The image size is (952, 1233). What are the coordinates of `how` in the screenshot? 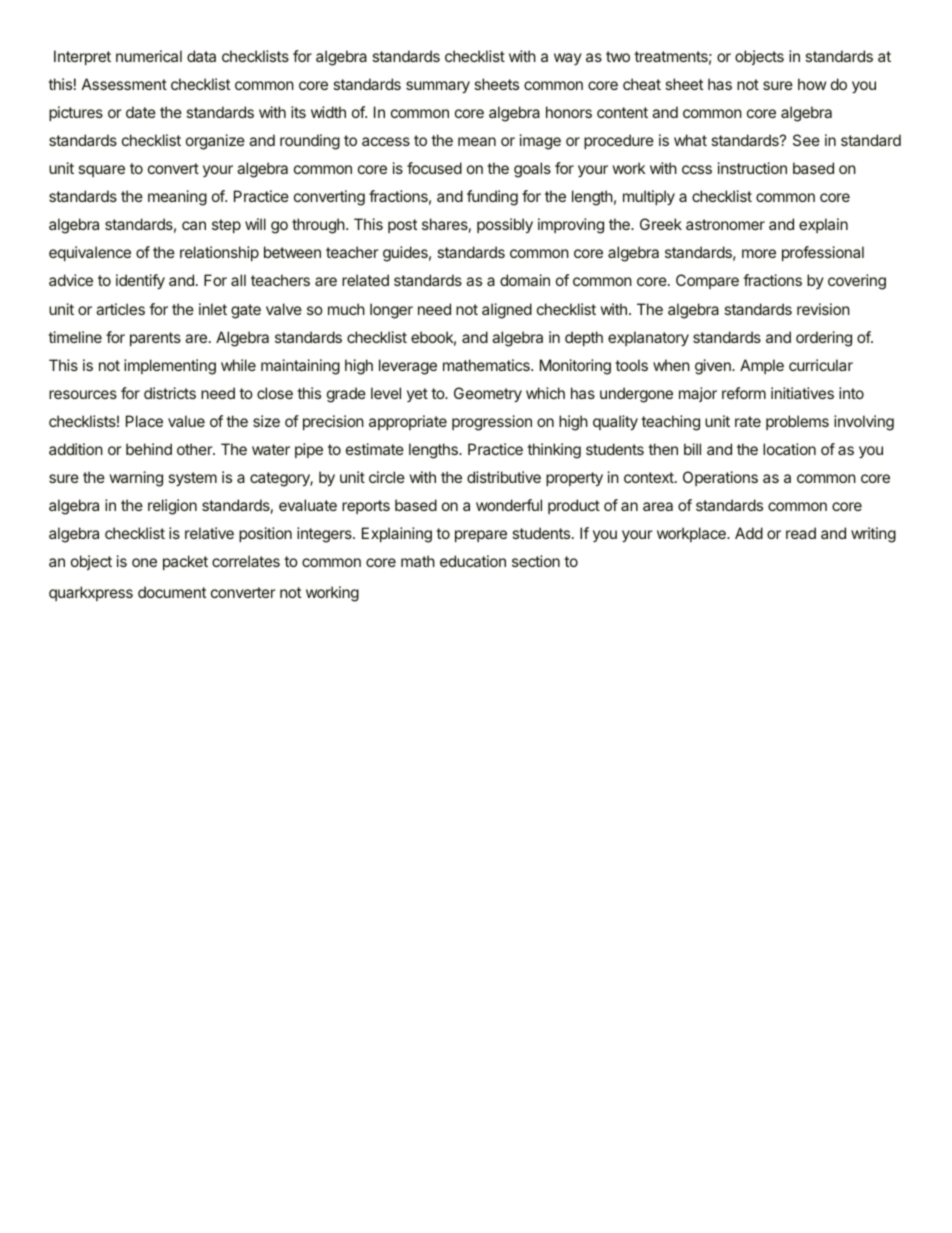 It's located at (812, 84).
